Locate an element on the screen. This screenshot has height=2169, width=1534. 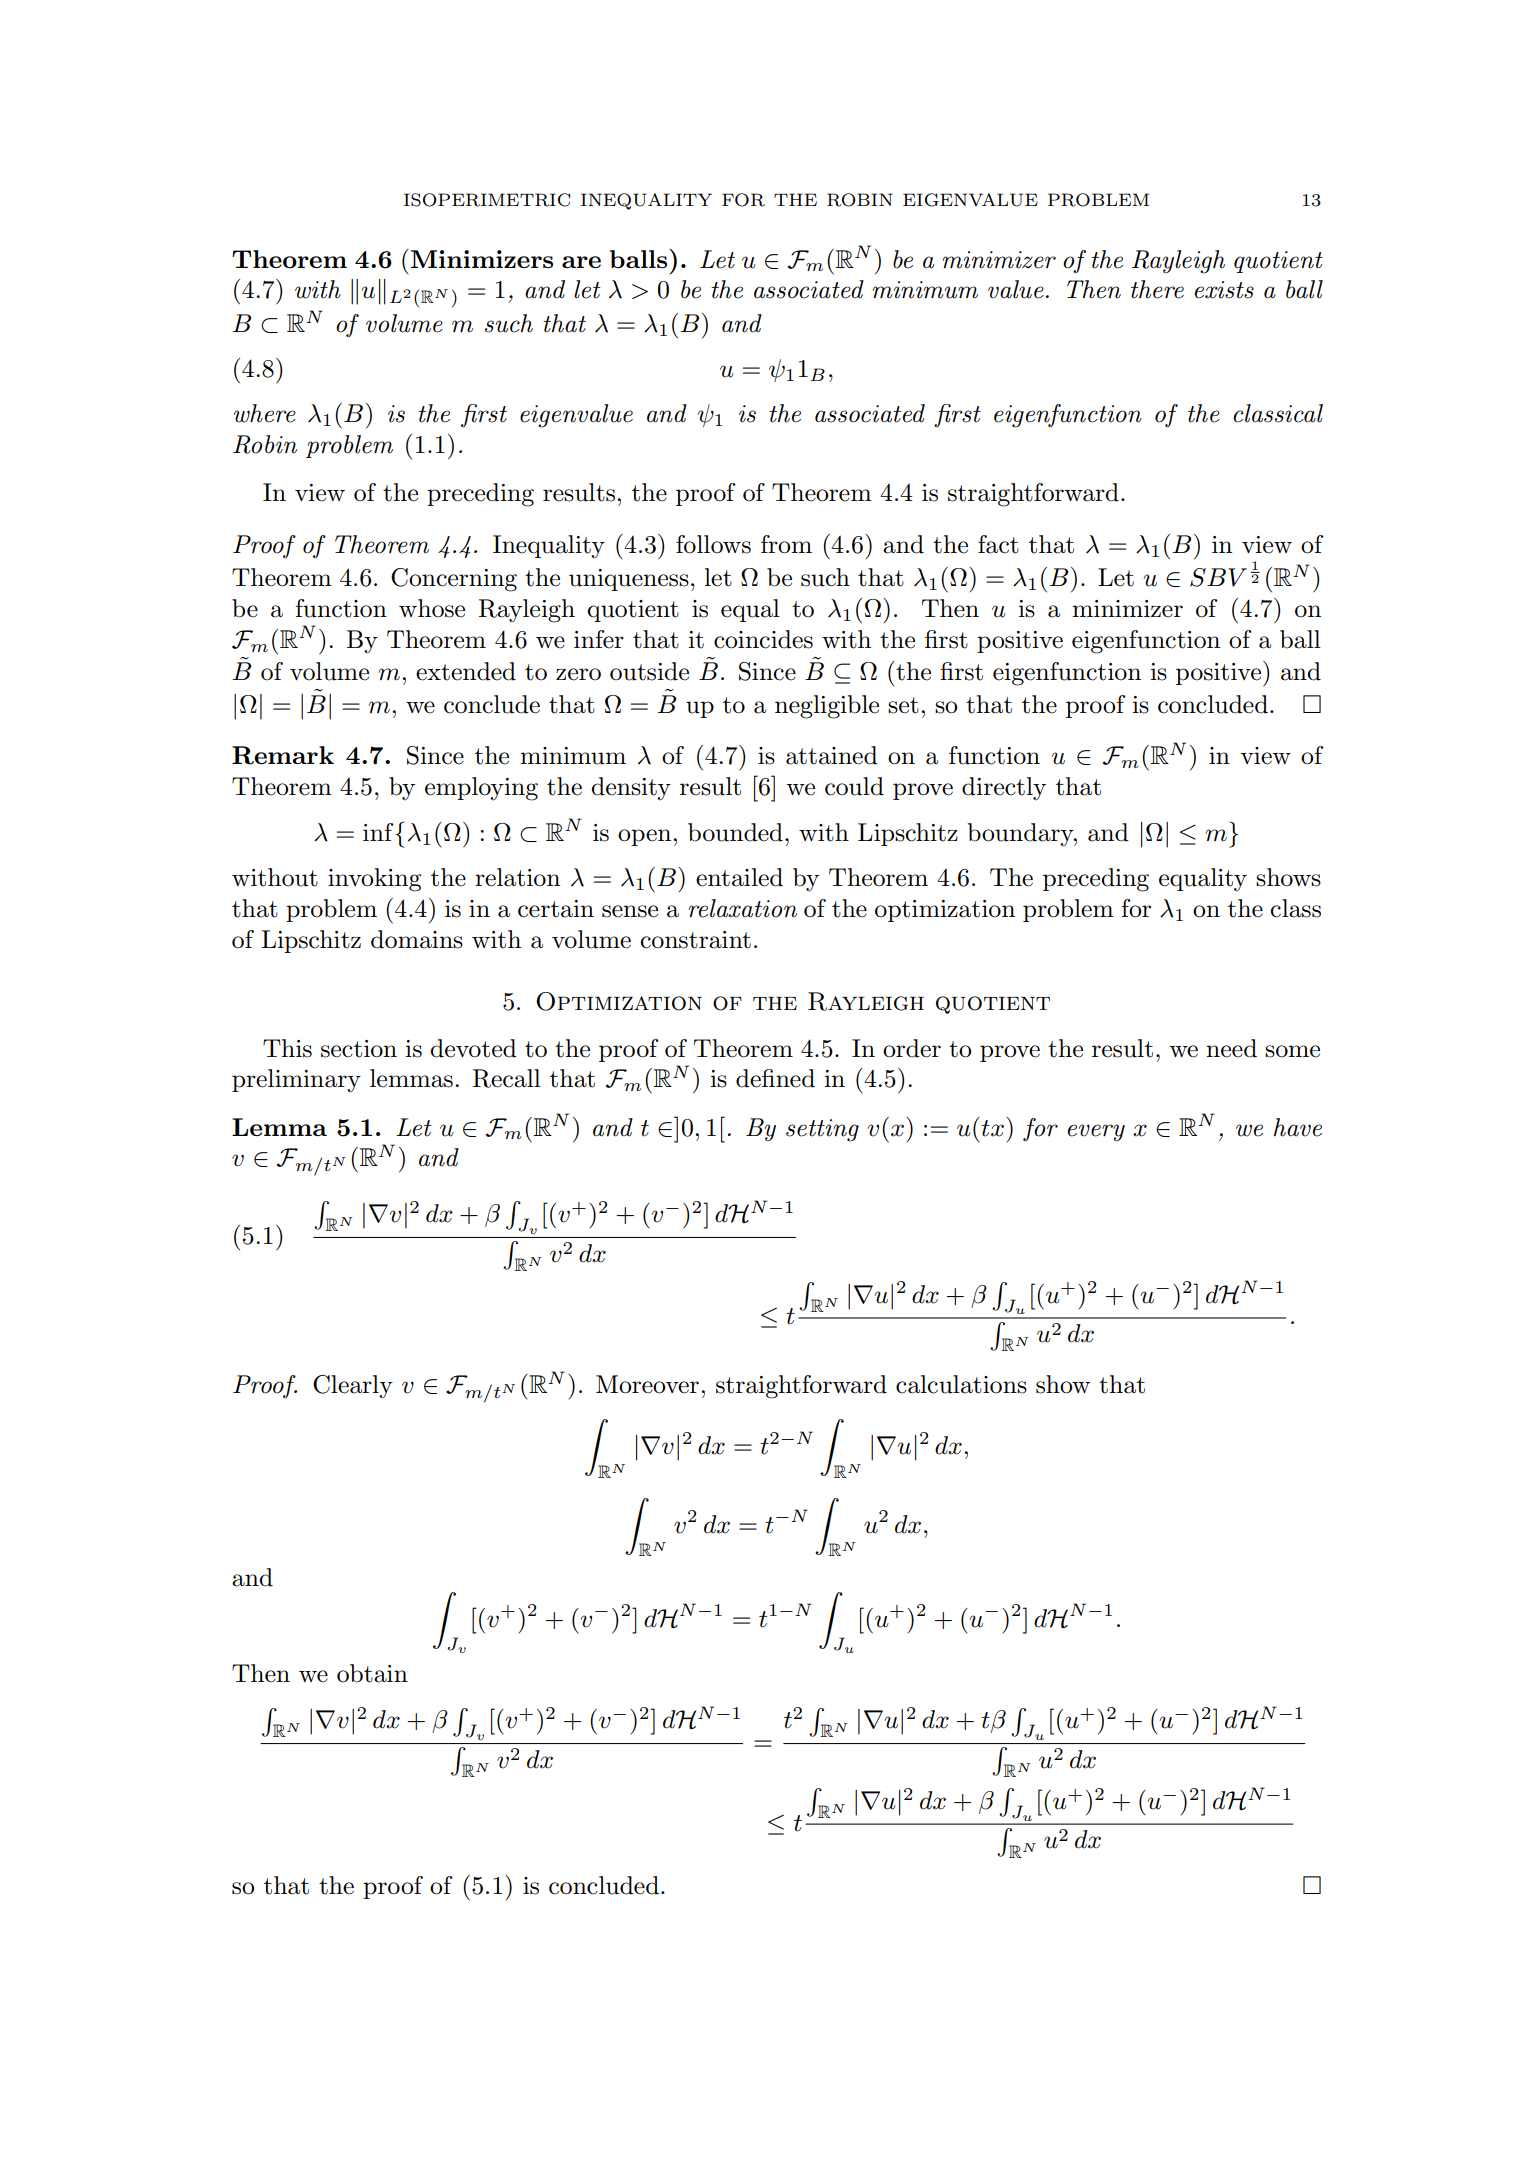
Concerning is located at coordinates (454, 580).
